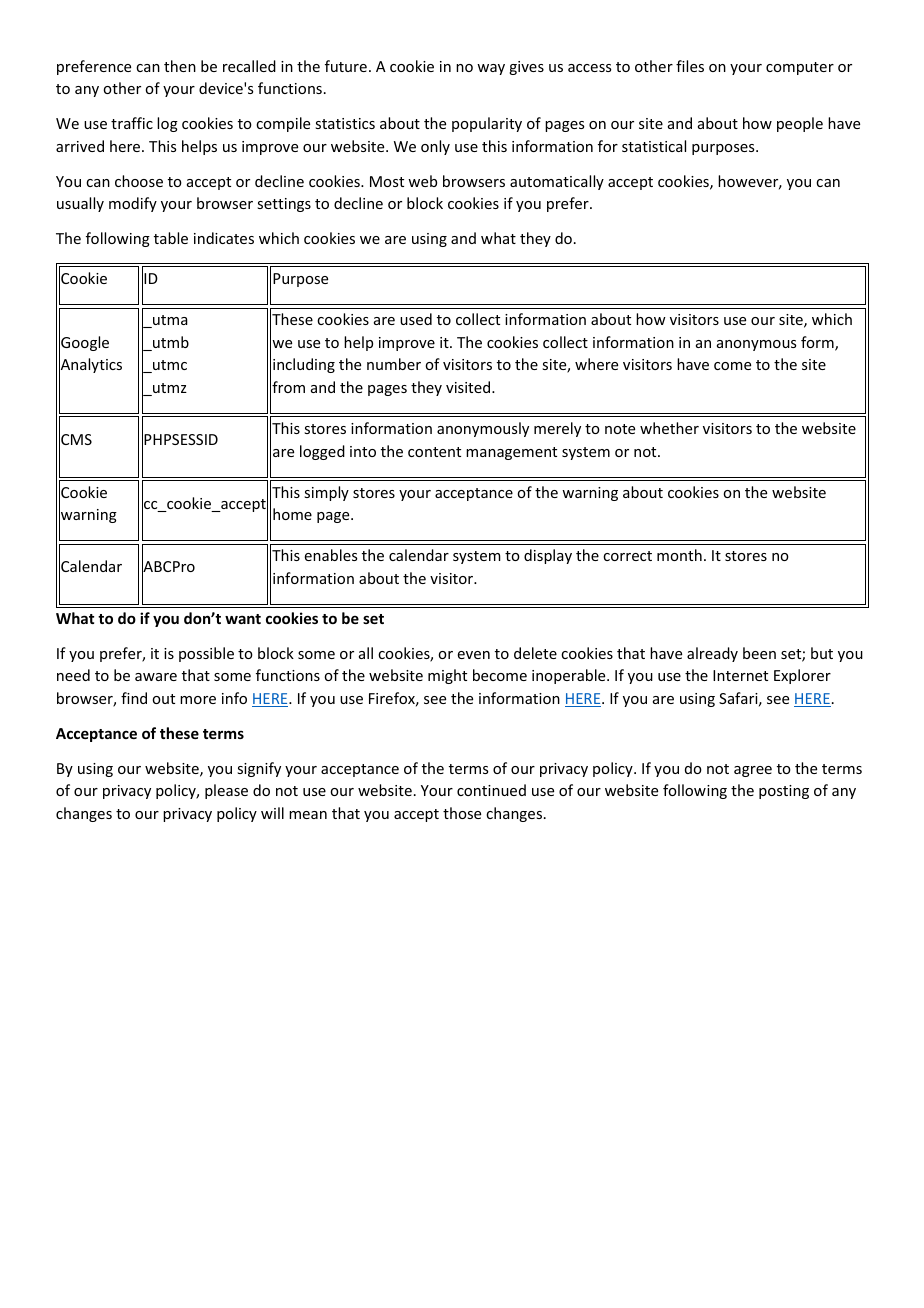  What do you see at coordinates (679, 555) in the page?
I see `month` at bounding box center [679, 555].
